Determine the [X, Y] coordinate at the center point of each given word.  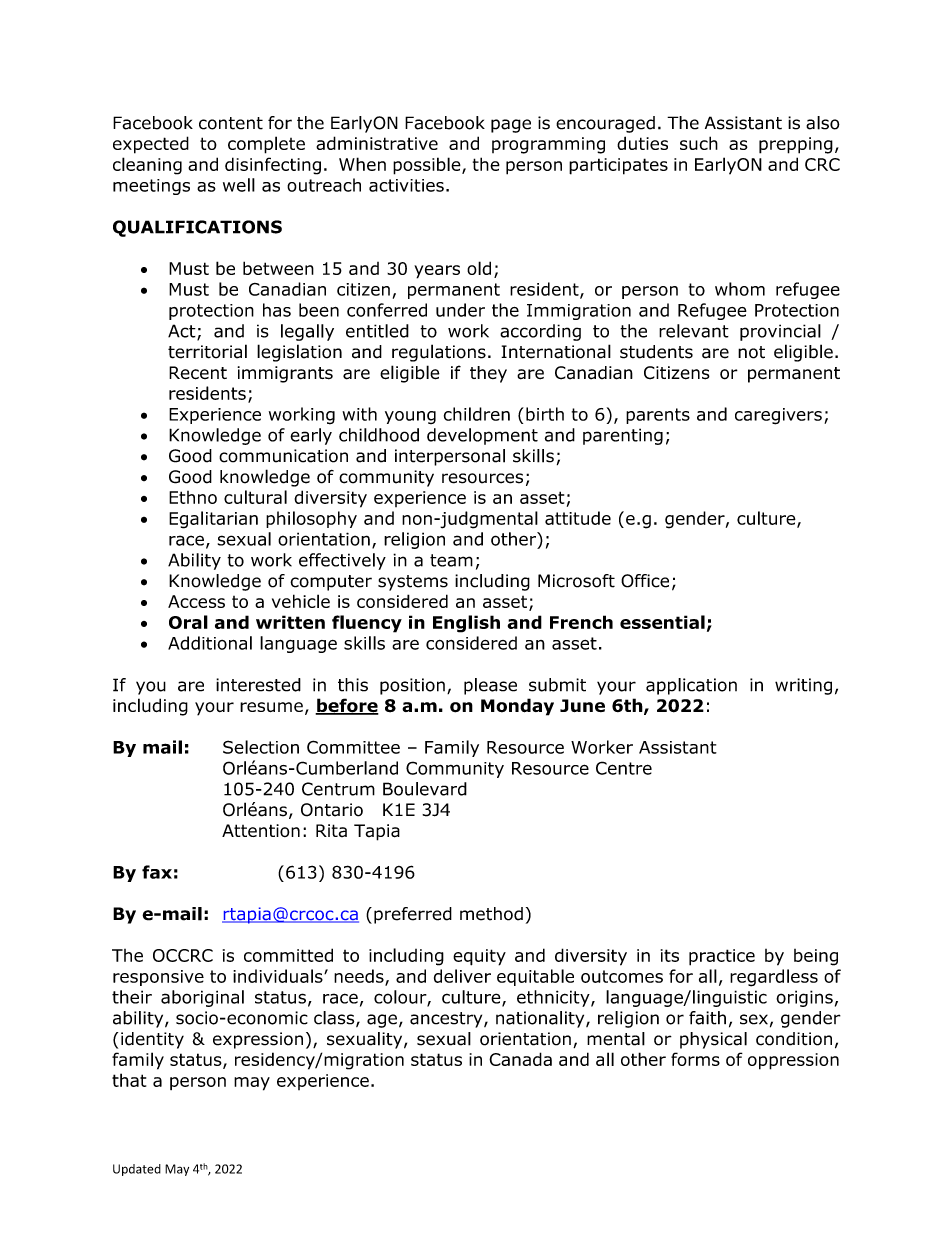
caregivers [778, 416]
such [699, 143]
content [231, 123]
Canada [520, 1059]
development [482, 436]
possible [428, 166]
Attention [261, 830]
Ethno [193, 497]
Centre [624, 768]
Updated [137, 1170]
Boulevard [425, 789]
